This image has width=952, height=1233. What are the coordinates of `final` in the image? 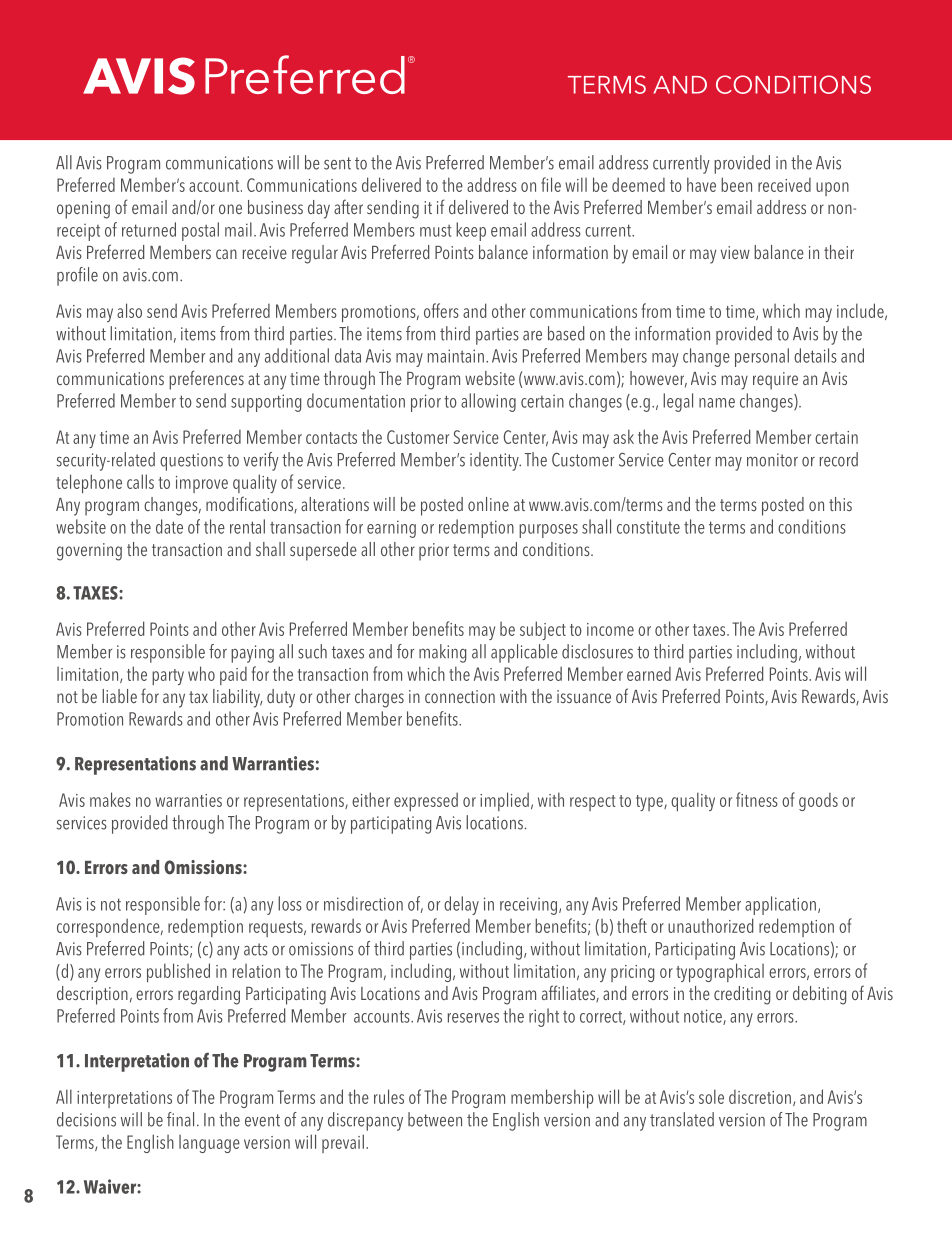 It's located at (180, 1119).
